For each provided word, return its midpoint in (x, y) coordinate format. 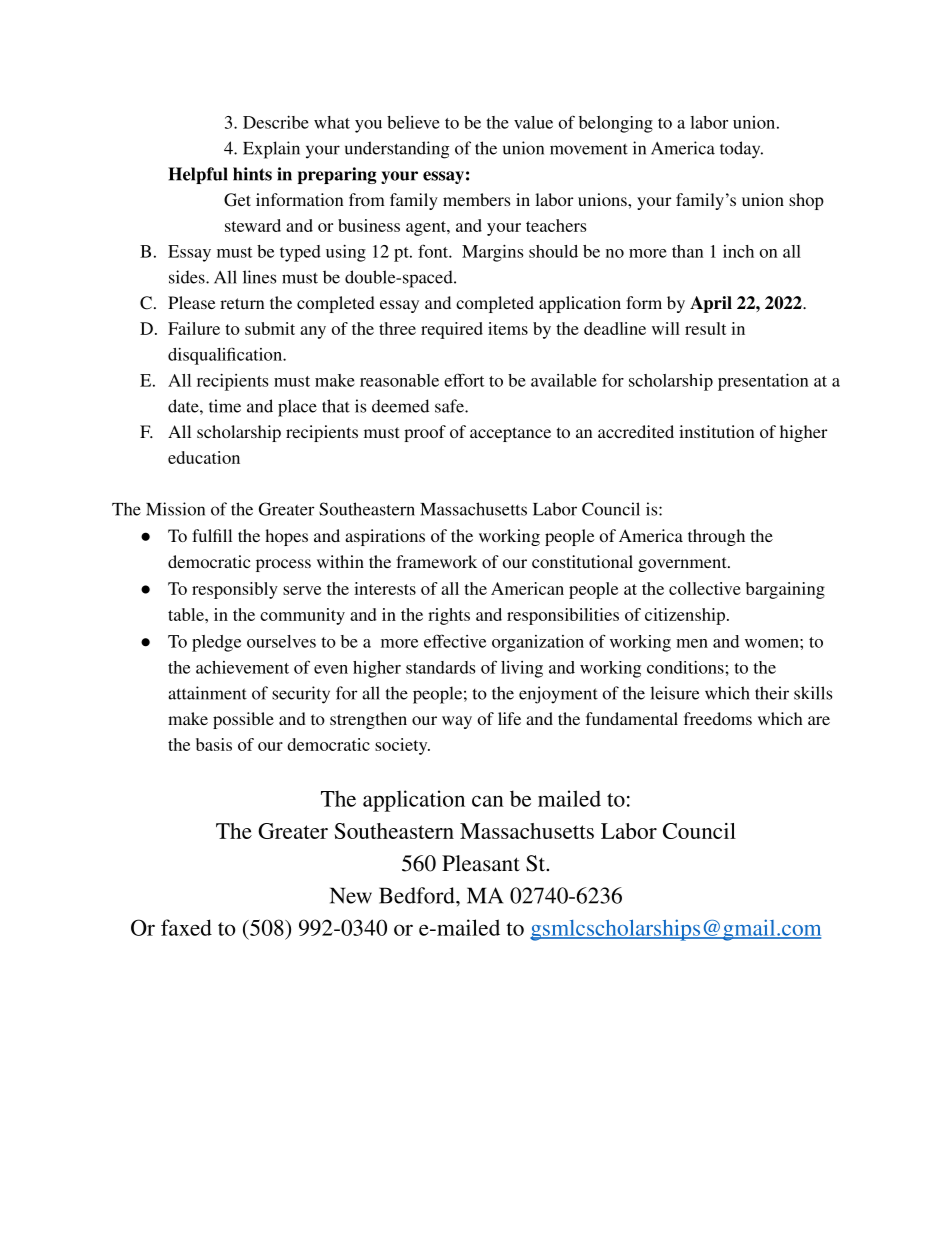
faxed (186, 927)
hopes (286, 537)
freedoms (718, 718)
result (705, 328)
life (509, 718)
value (533, 122)
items (508, 328)
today (741, 150)
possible (243, 720)
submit (270, 328)
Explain (271, 150)
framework (436, 561)
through (716, 537)
